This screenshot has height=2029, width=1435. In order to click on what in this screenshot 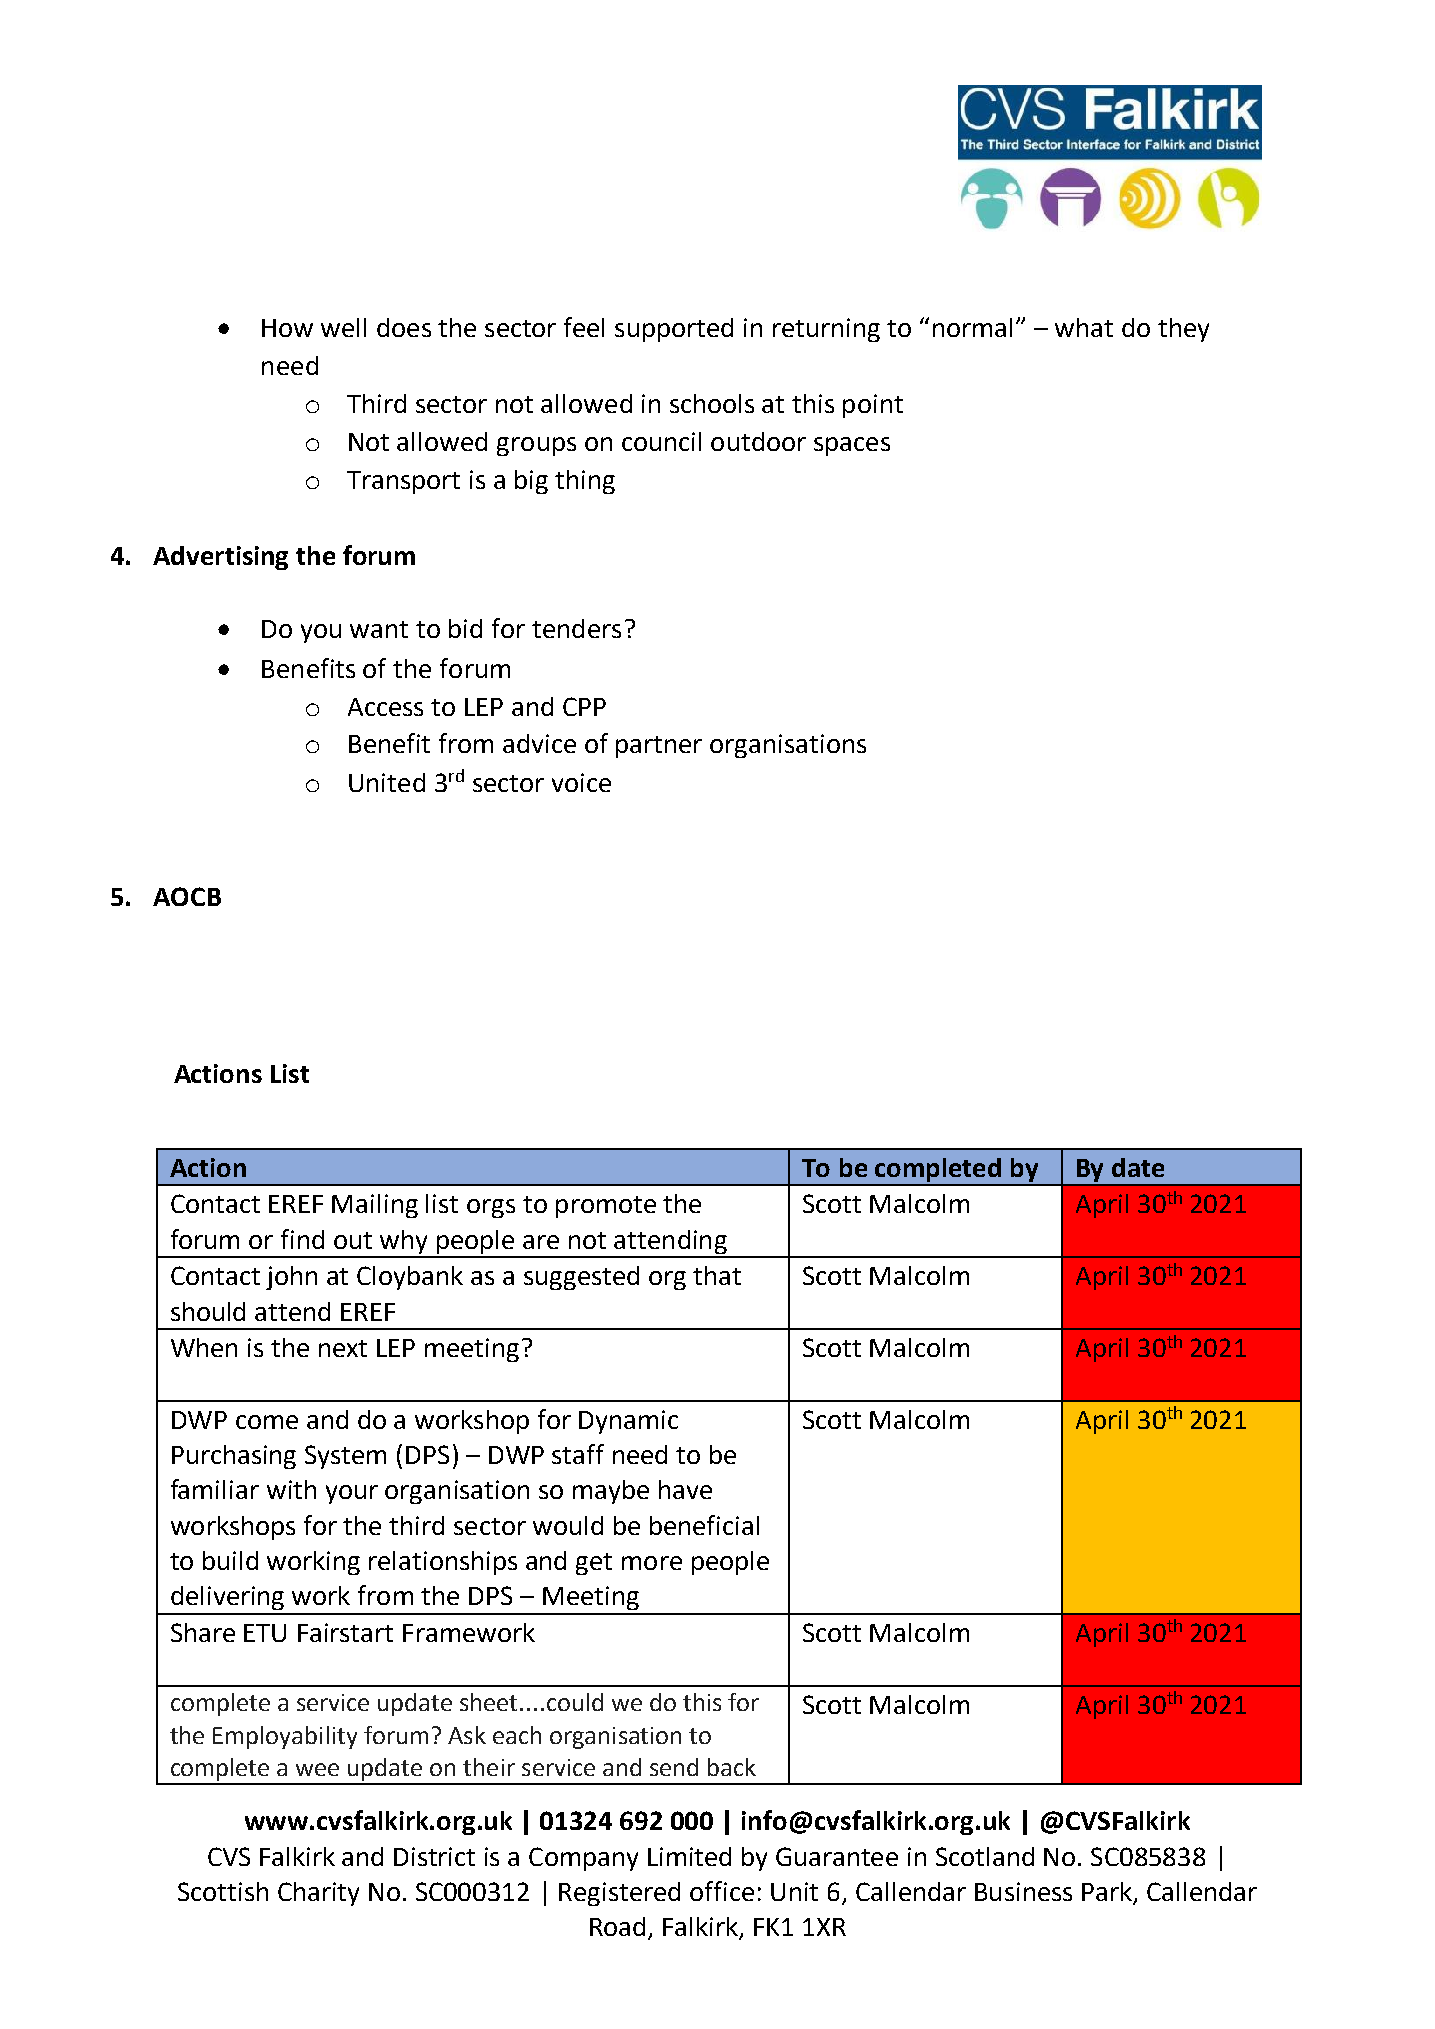, I will do `click(1084, 327)`.
